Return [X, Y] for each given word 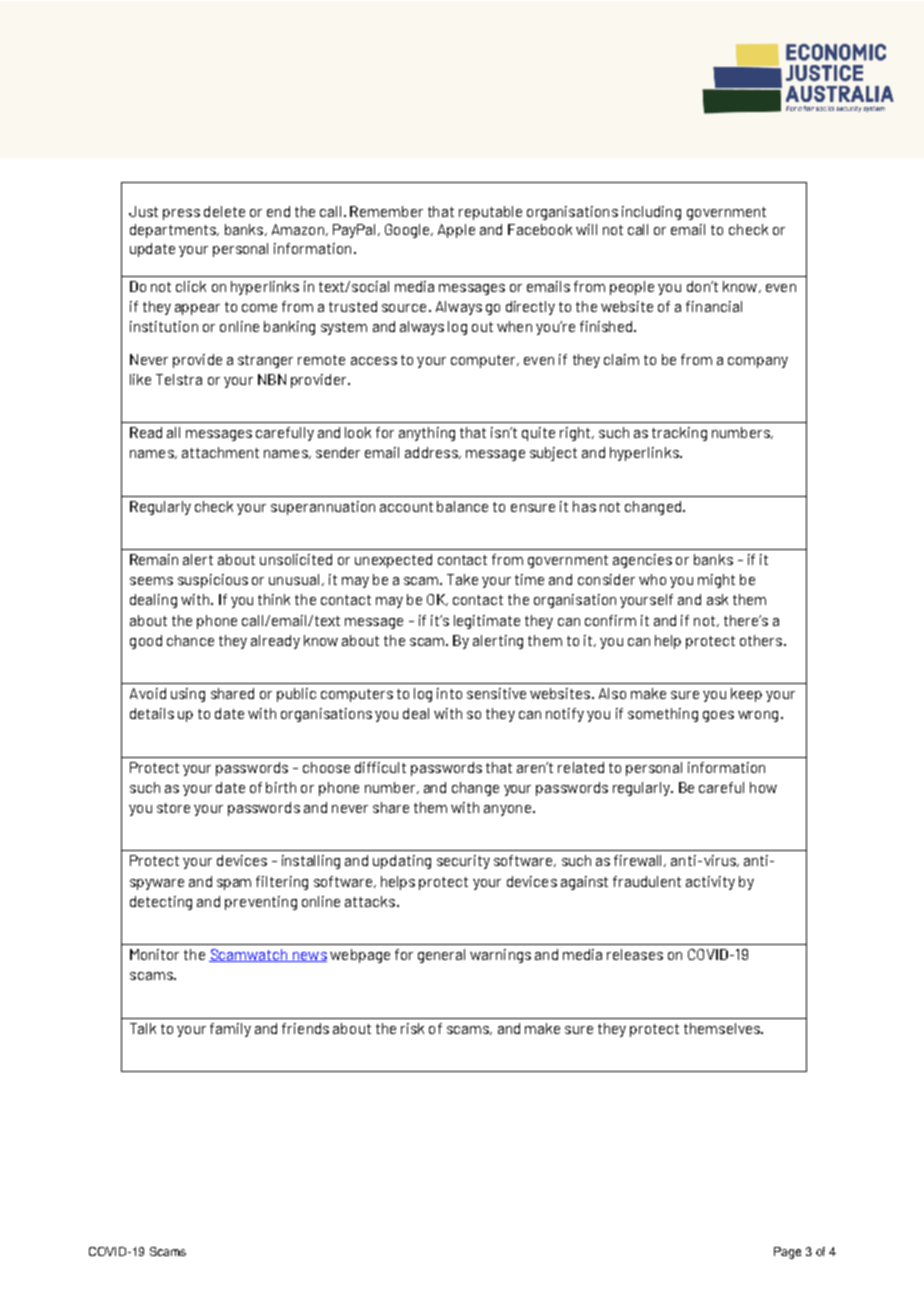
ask [717, 599]
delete [224, 211]
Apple [456, 231]
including [651, 213]
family [230, 1030]
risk [412, 1028]
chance [190, 640]
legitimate [487, 622]
